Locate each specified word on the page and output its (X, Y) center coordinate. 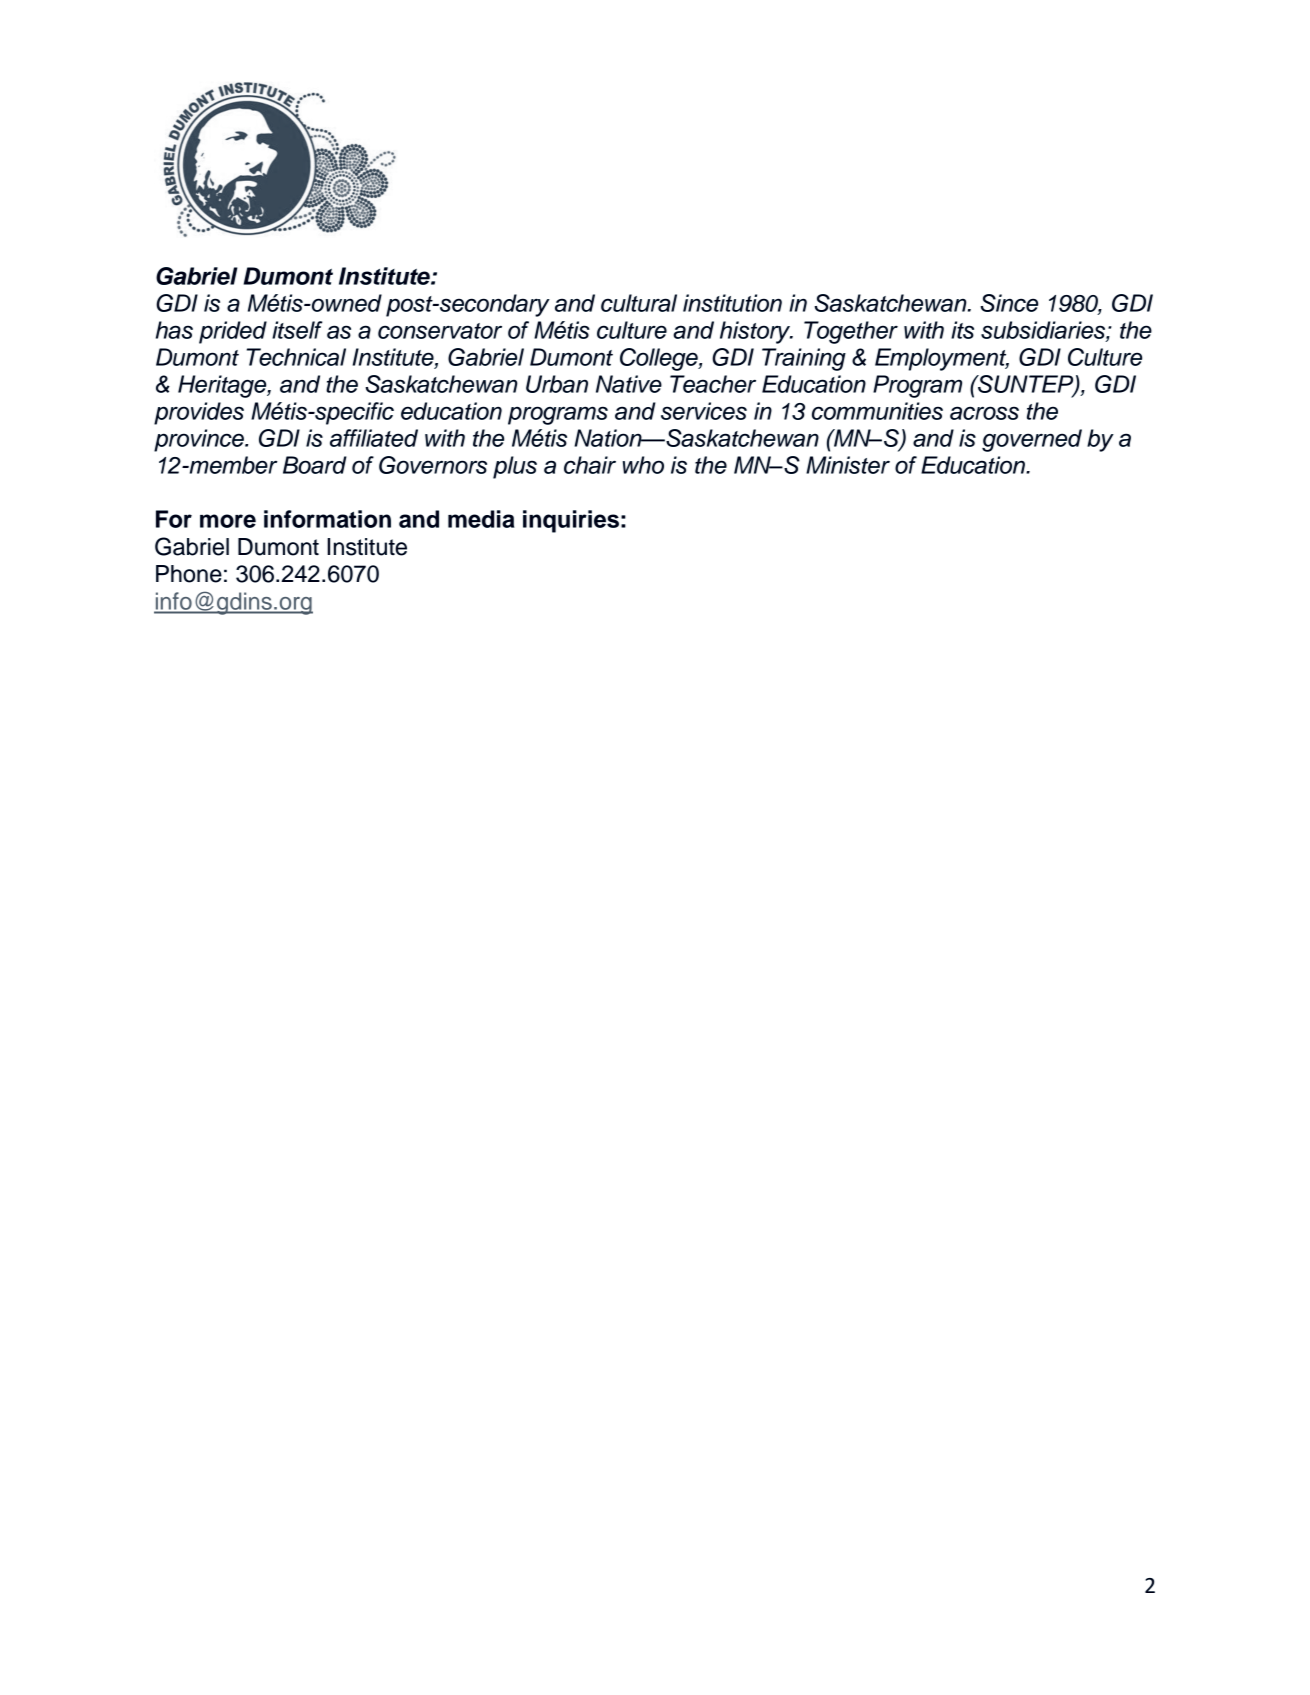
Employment (942, 359)
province (200, 440)
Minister (848, 465)
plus (515, 467)
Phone (189, 574)
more (228, 521)
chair (590, 465)
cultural (639, 303)
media (481, 519)
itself (297, 330)
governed (1032, 440)
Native (629, 384)
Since (1009, 303)
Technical (296, 357)
